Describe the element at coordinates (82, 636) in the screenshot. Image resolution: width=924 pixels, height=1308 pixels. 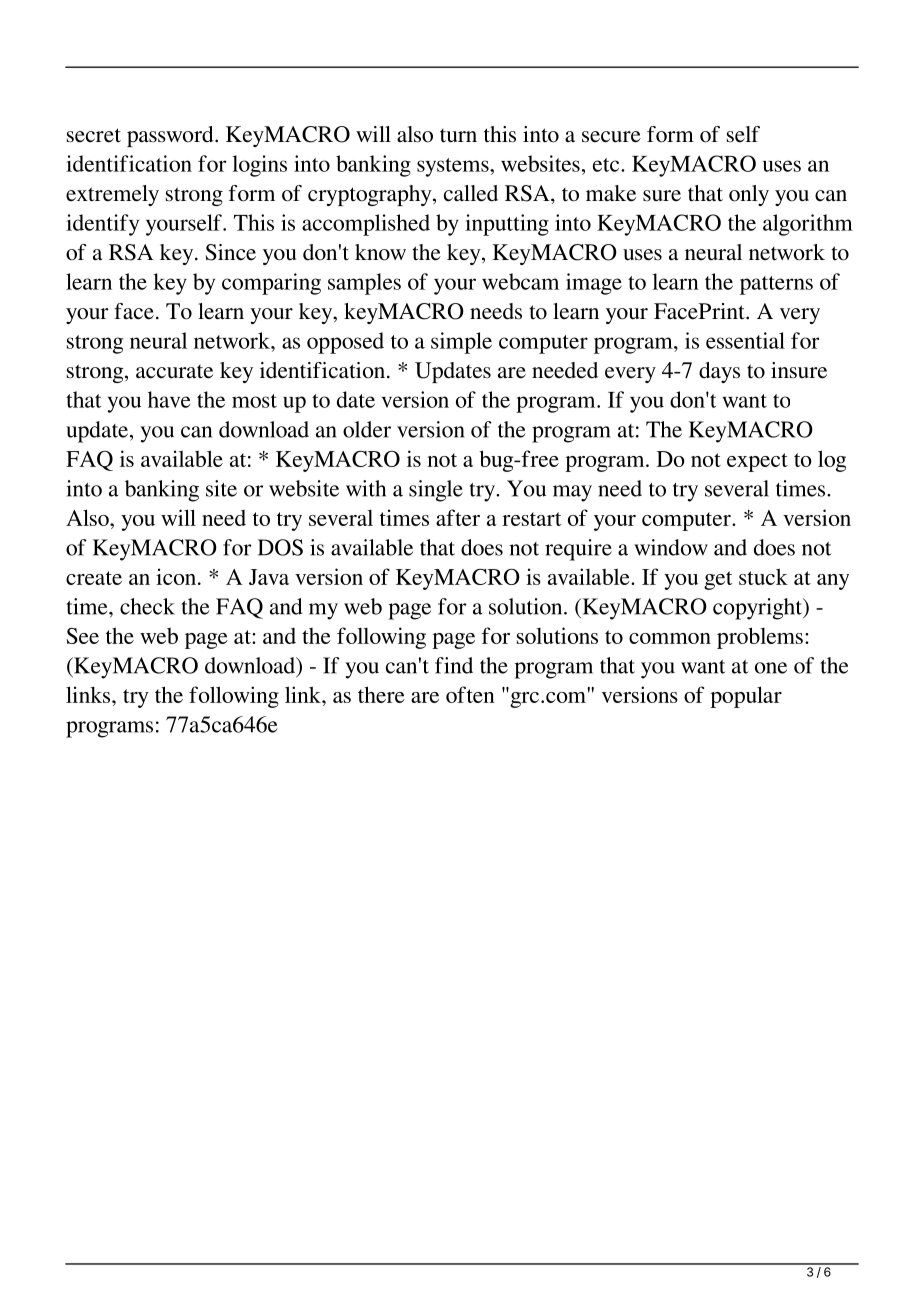
I see `See` at that location.
